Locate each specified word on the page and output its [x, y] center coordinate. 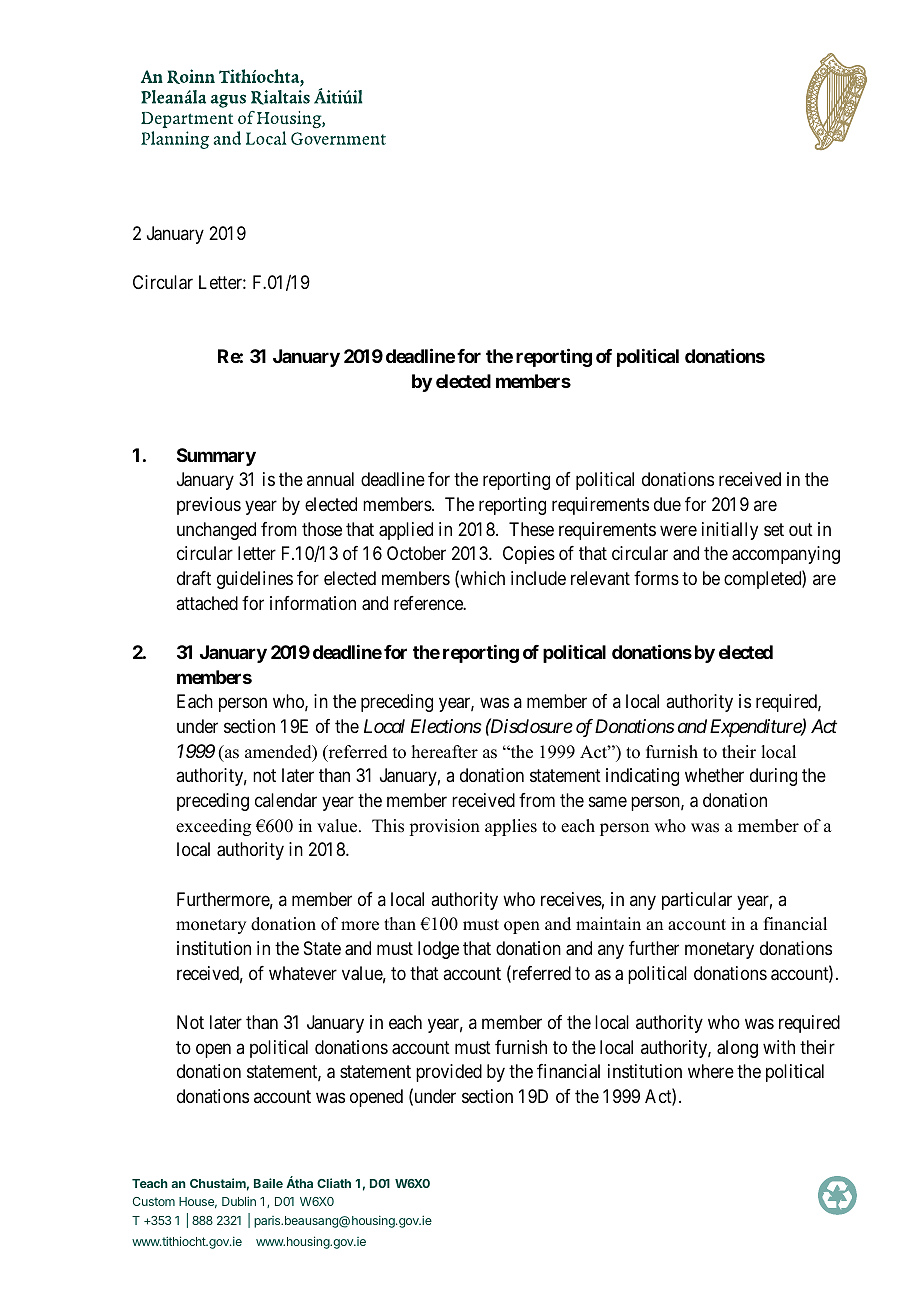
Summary [216, 457]
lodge [438, 950]
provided [449, 1073]
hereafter [445, 752]
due [667, 504]
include [538, 578]
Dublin [239, 1201]
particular [697, 901]
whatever [303, 973]
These [531, 529]
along [737, 1049]
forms [656, 578]
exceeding [213, 827]
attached [207, 603]
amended [279, 753]
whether [714, 775]
